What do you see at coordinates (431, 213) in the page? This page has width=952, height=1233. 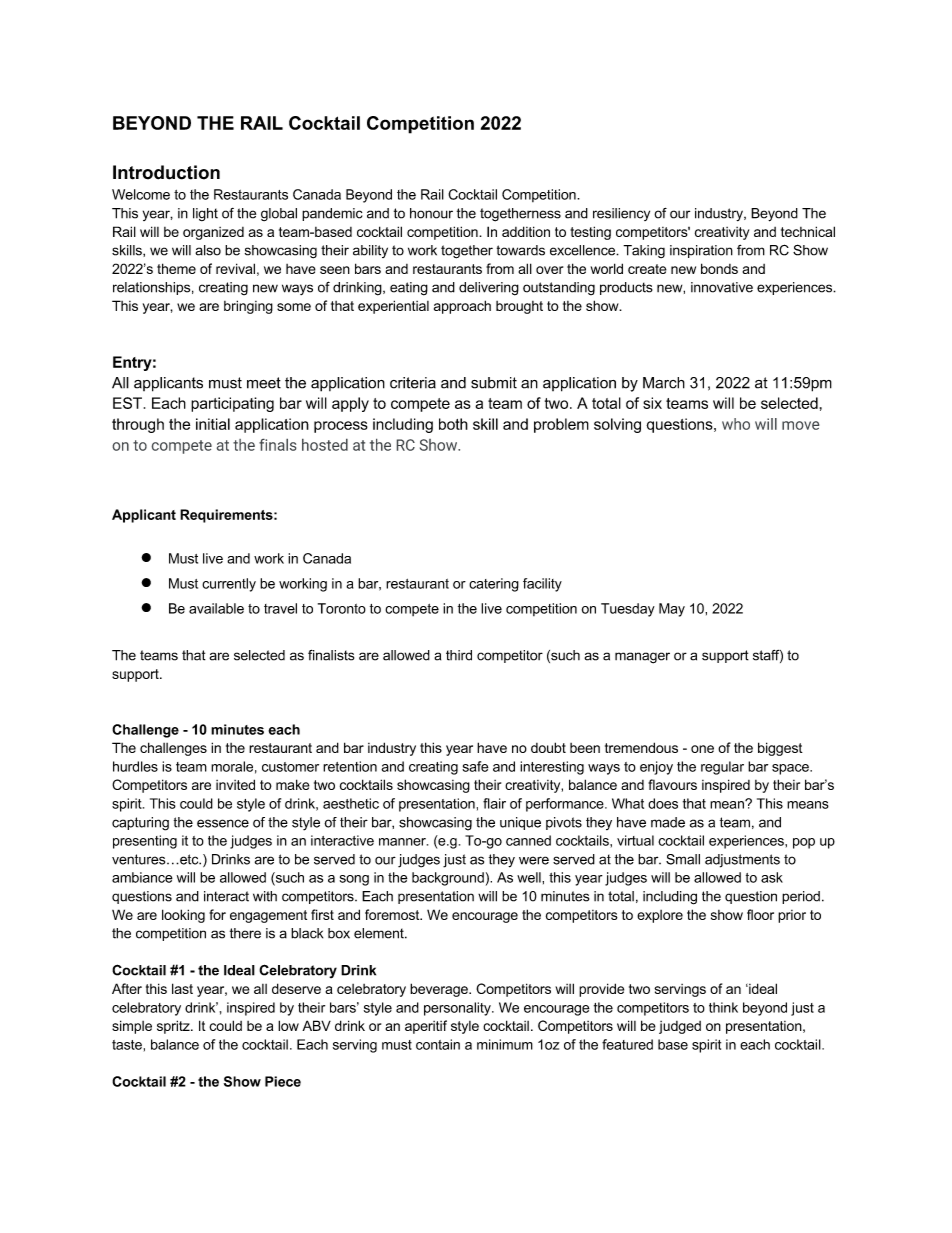 I see `honour` at bounding box center [431, 213].
